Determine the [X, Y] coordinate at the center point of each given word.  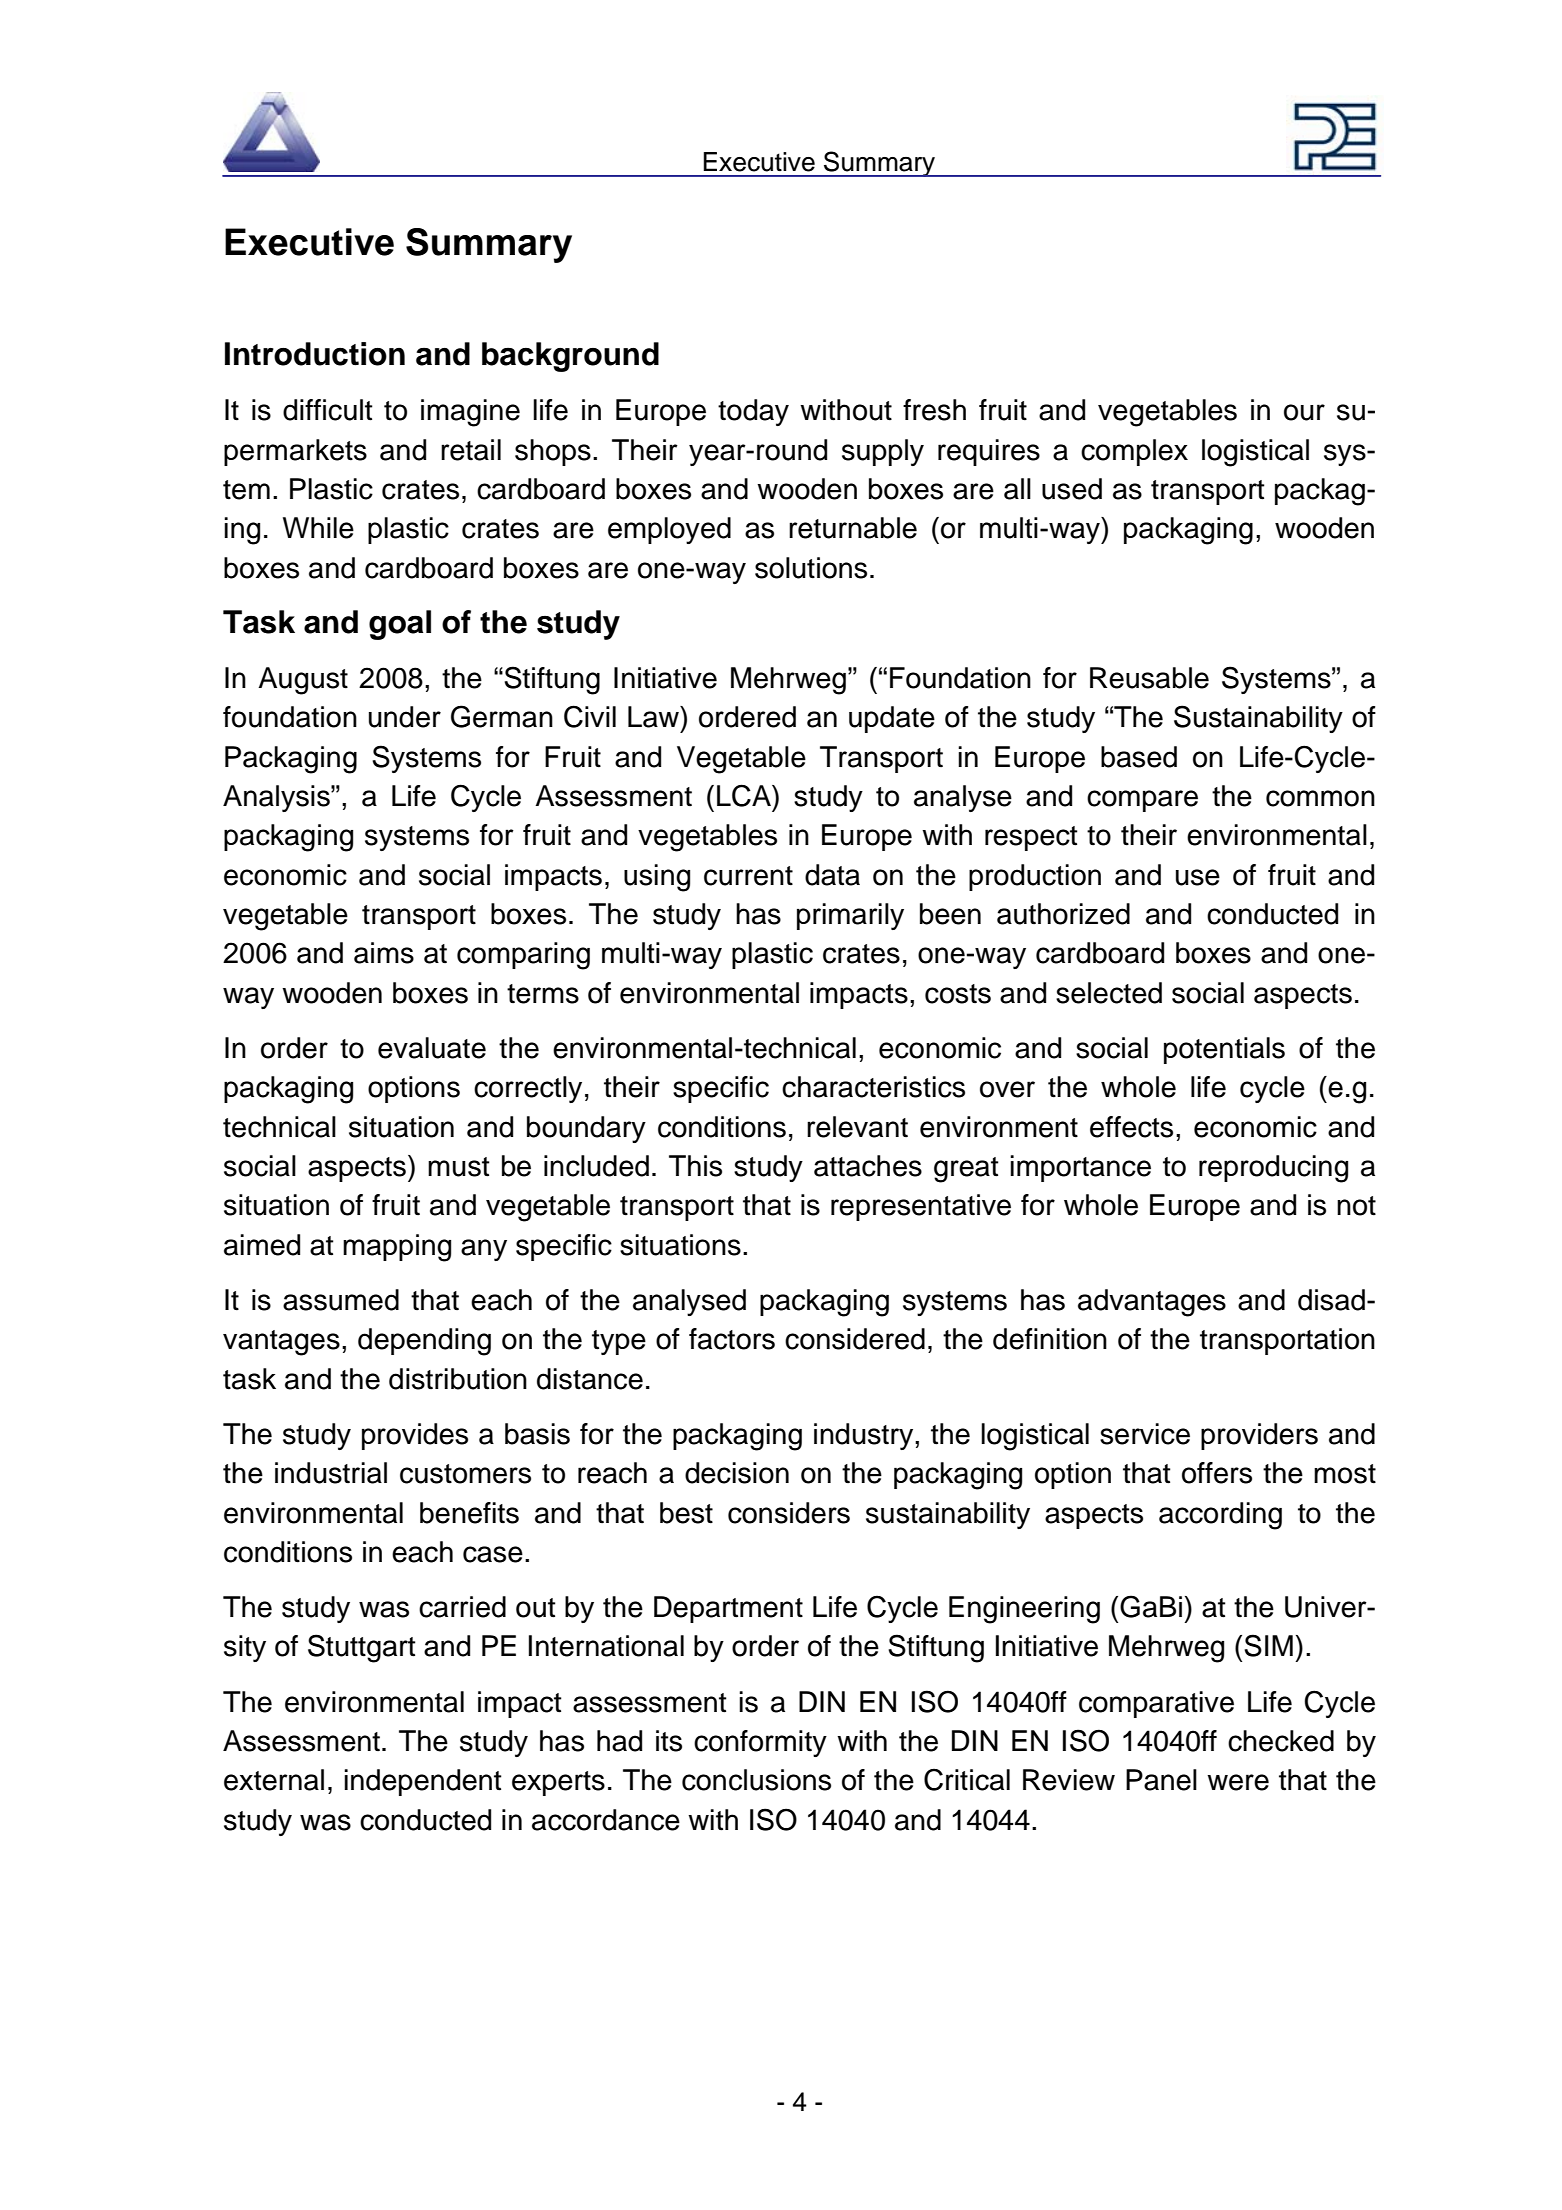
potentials [1224, 1050]
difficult [328, 410]
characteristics [873, 1087]
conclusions [756, 1780]
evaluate [432, 1048]
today [753, 412]
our [1304, 412]
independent [423, 1782]
